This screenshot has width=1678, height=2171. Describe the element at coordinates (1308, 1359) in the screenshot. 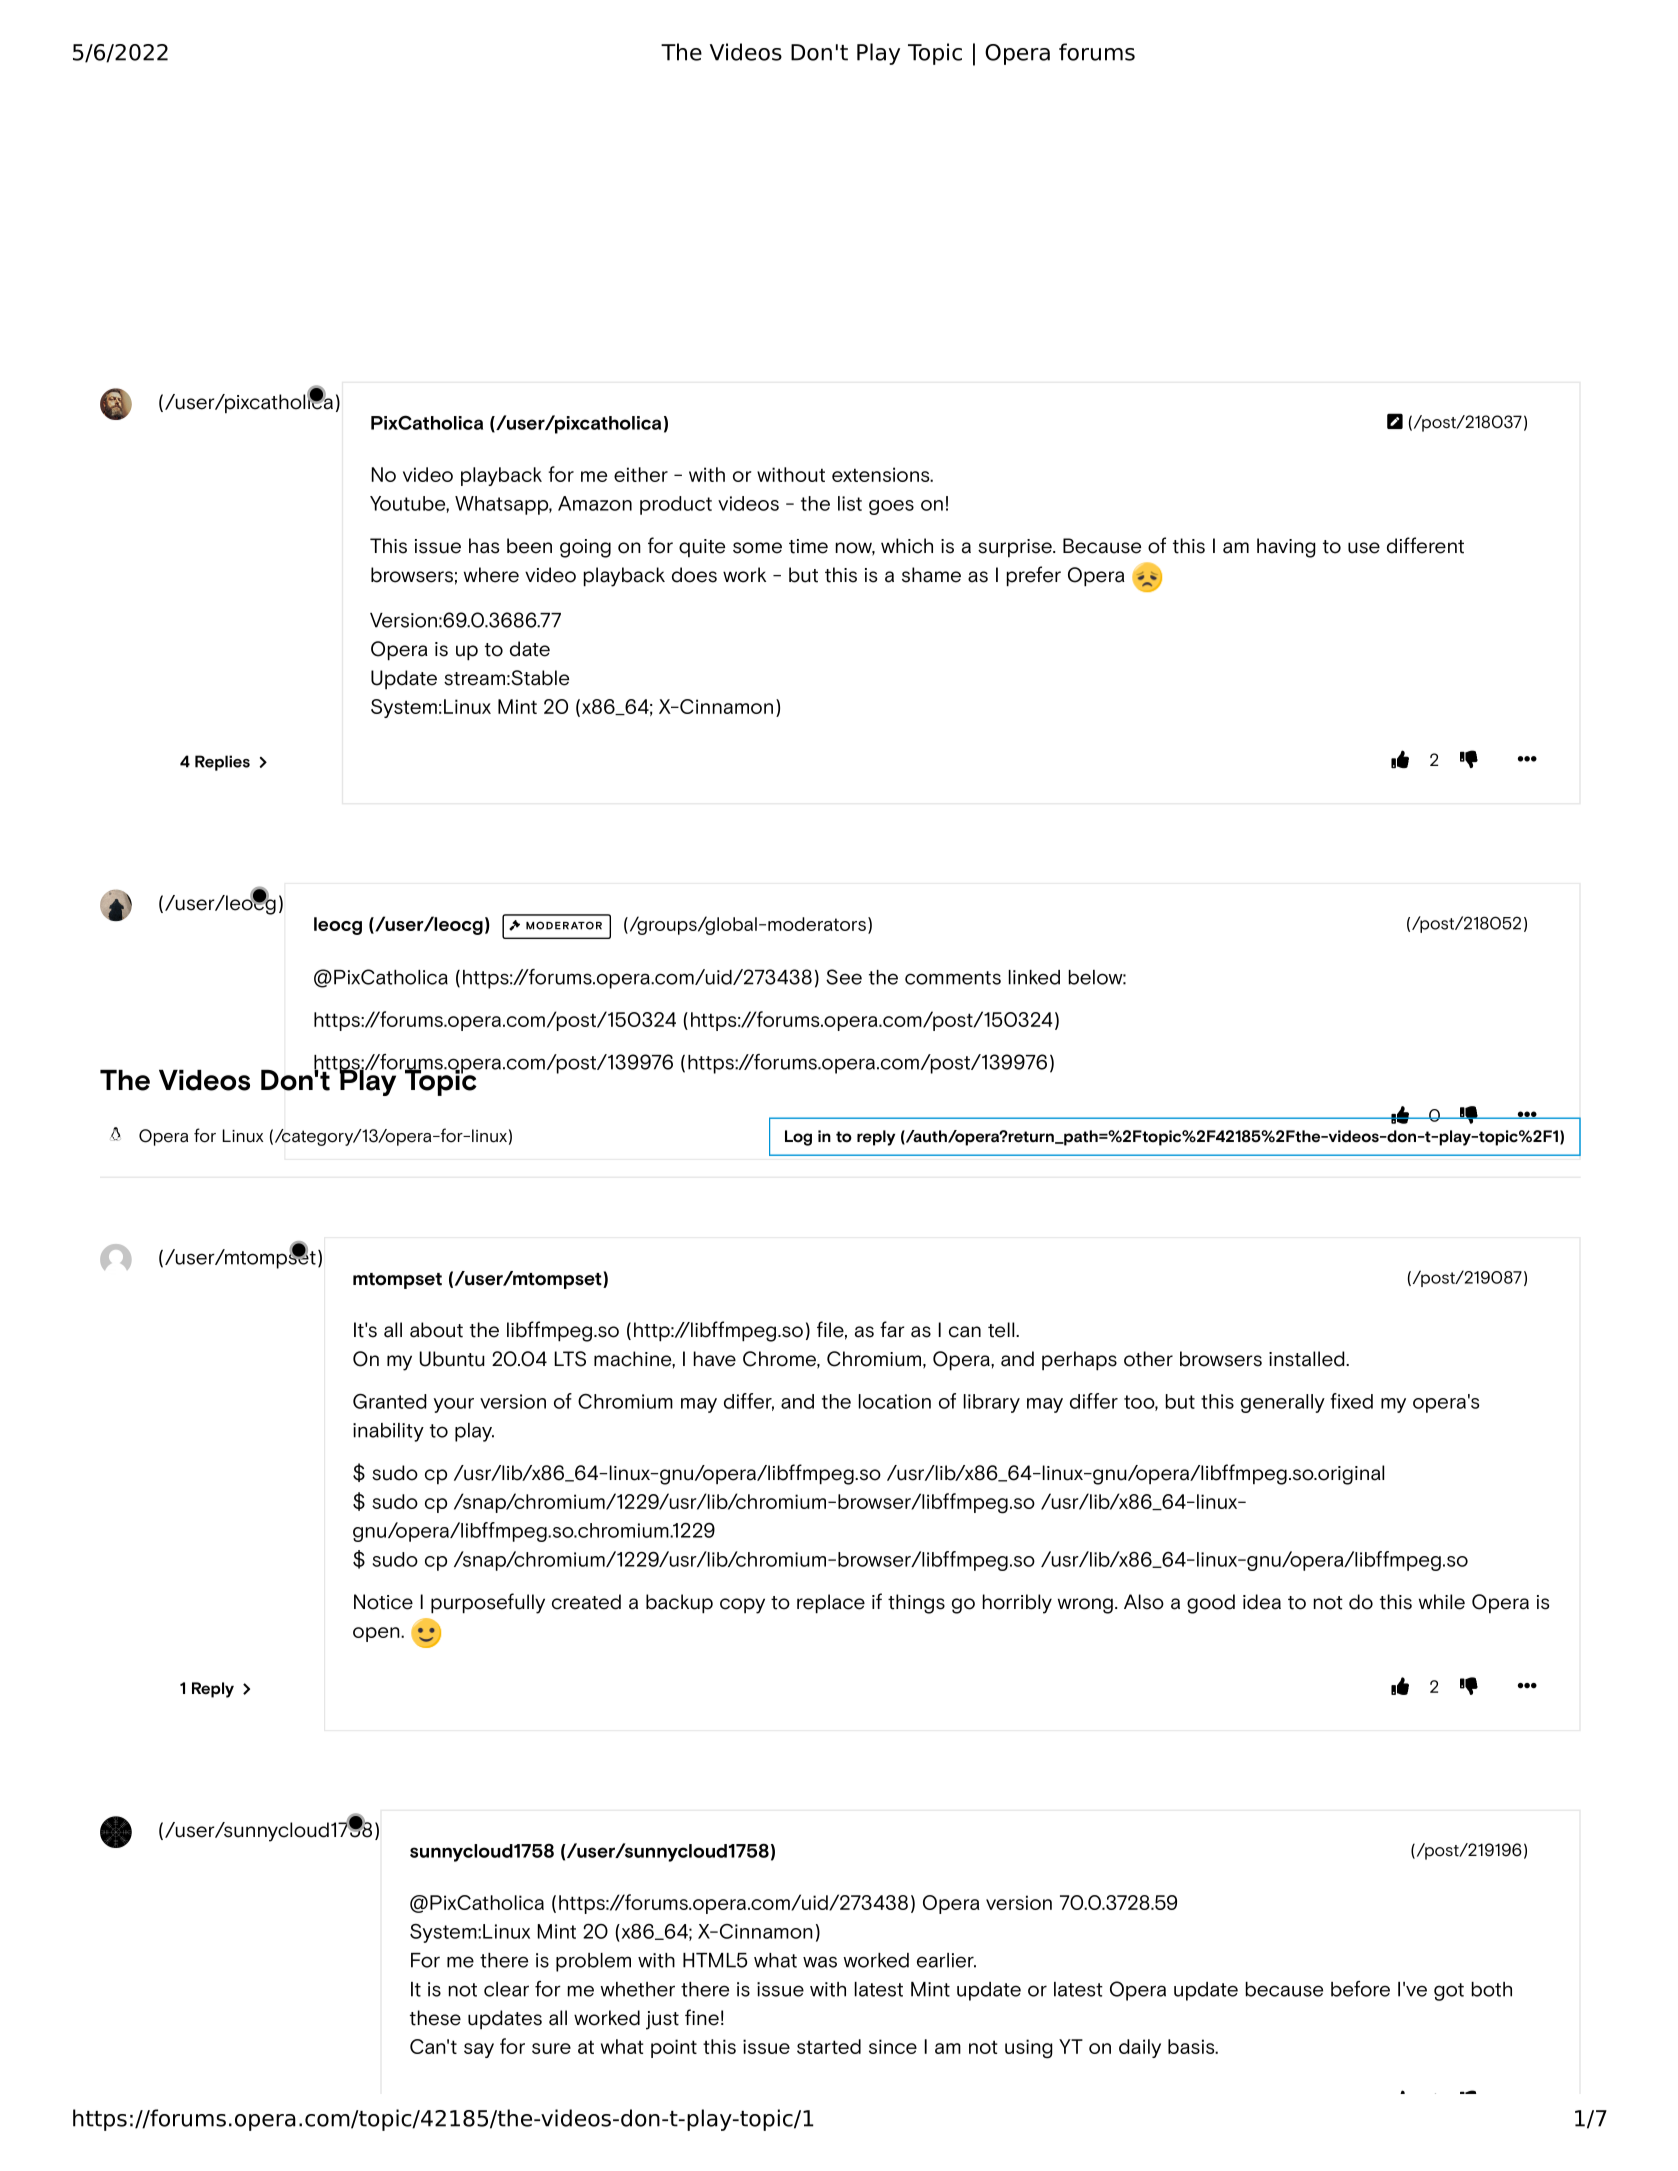

I see `installed` at that location.
